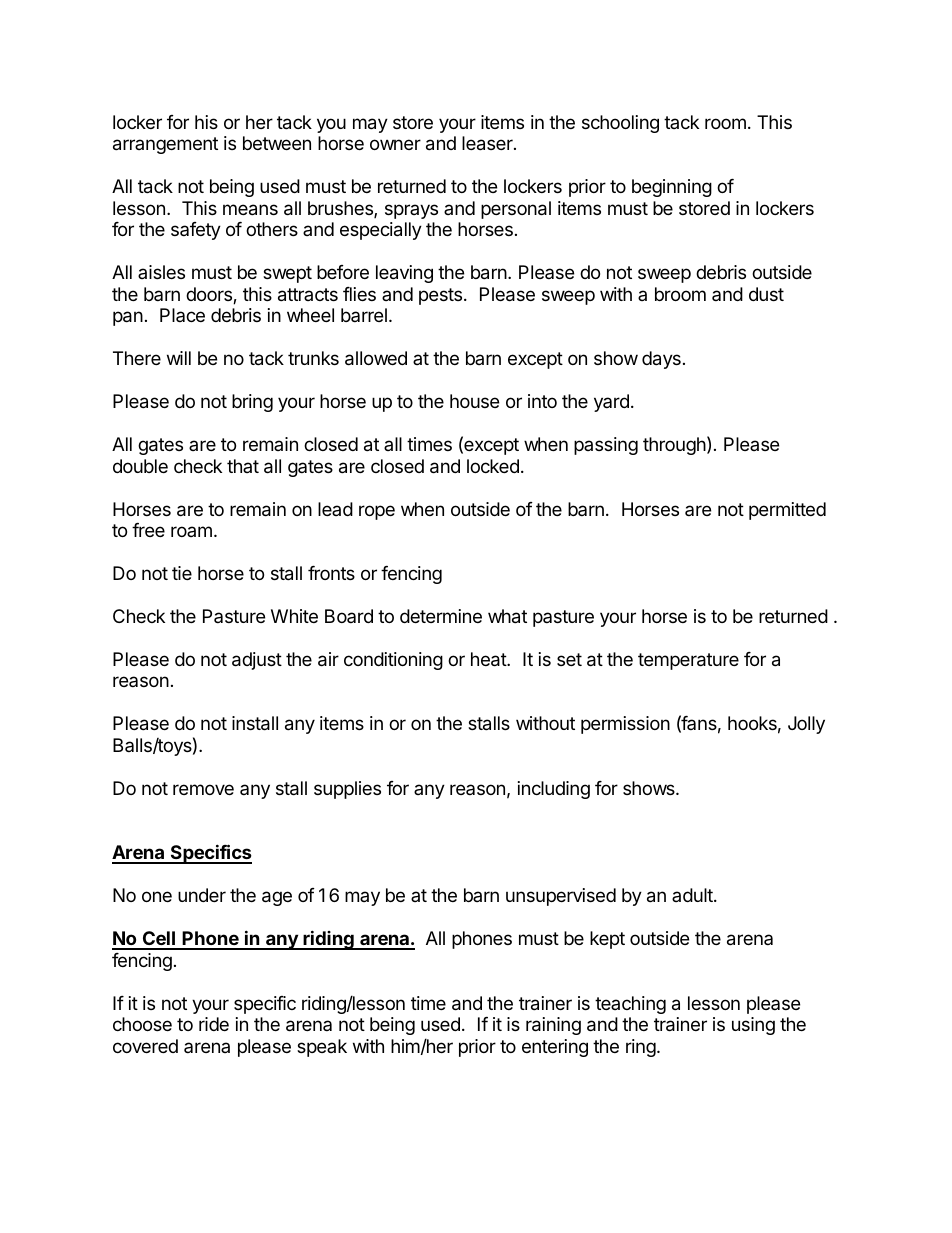  What do you see at coordinates (661, 360) in the screenshot?
I see `days` at bounding box center [661, 360].
